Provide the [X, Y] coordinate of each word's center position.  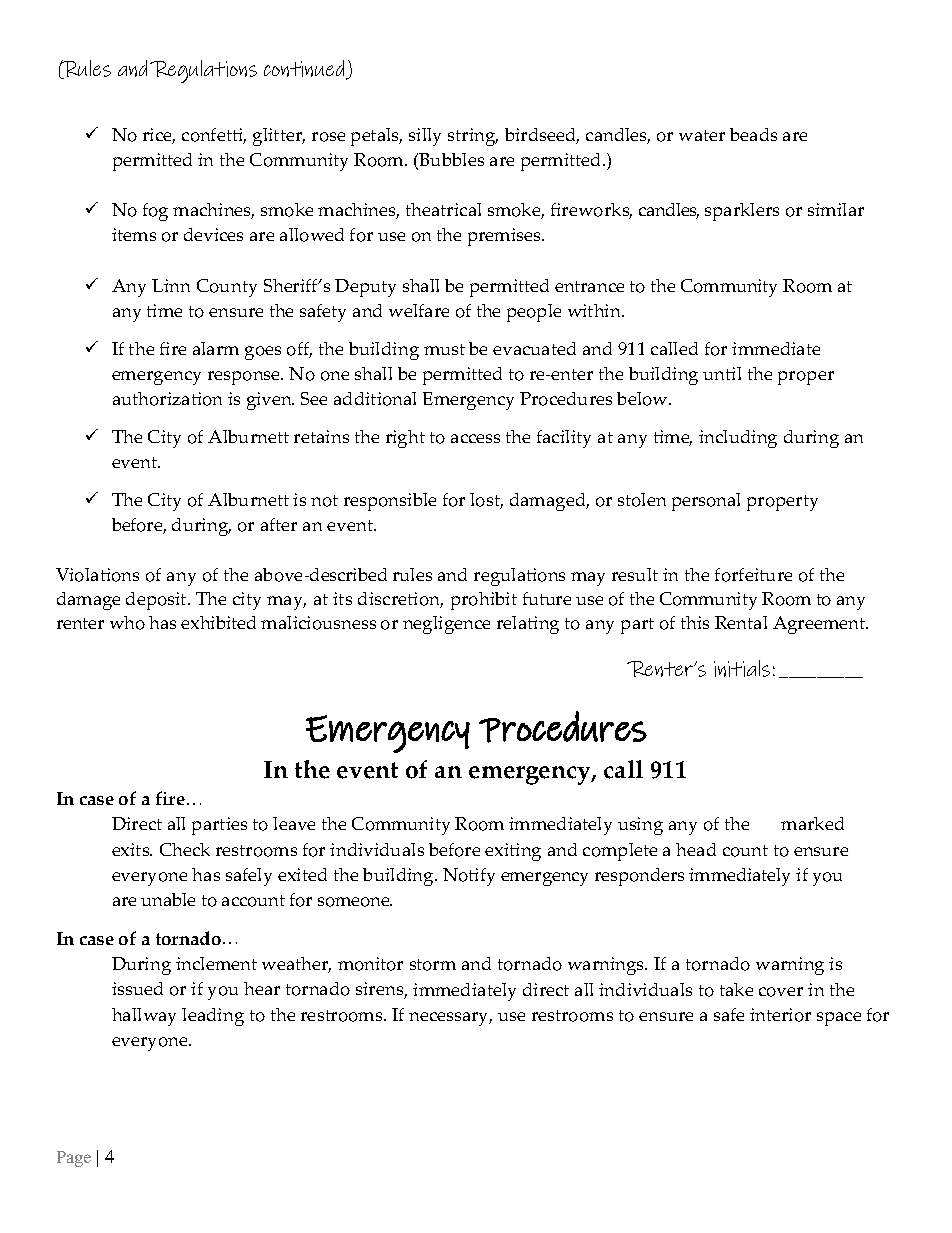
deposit [157, 601]
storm [433, 965]
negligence [446, 625]
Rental [741, 622]
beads [753, 134]
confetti [214, 136]
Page [74, 1159]
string [473, 137]
